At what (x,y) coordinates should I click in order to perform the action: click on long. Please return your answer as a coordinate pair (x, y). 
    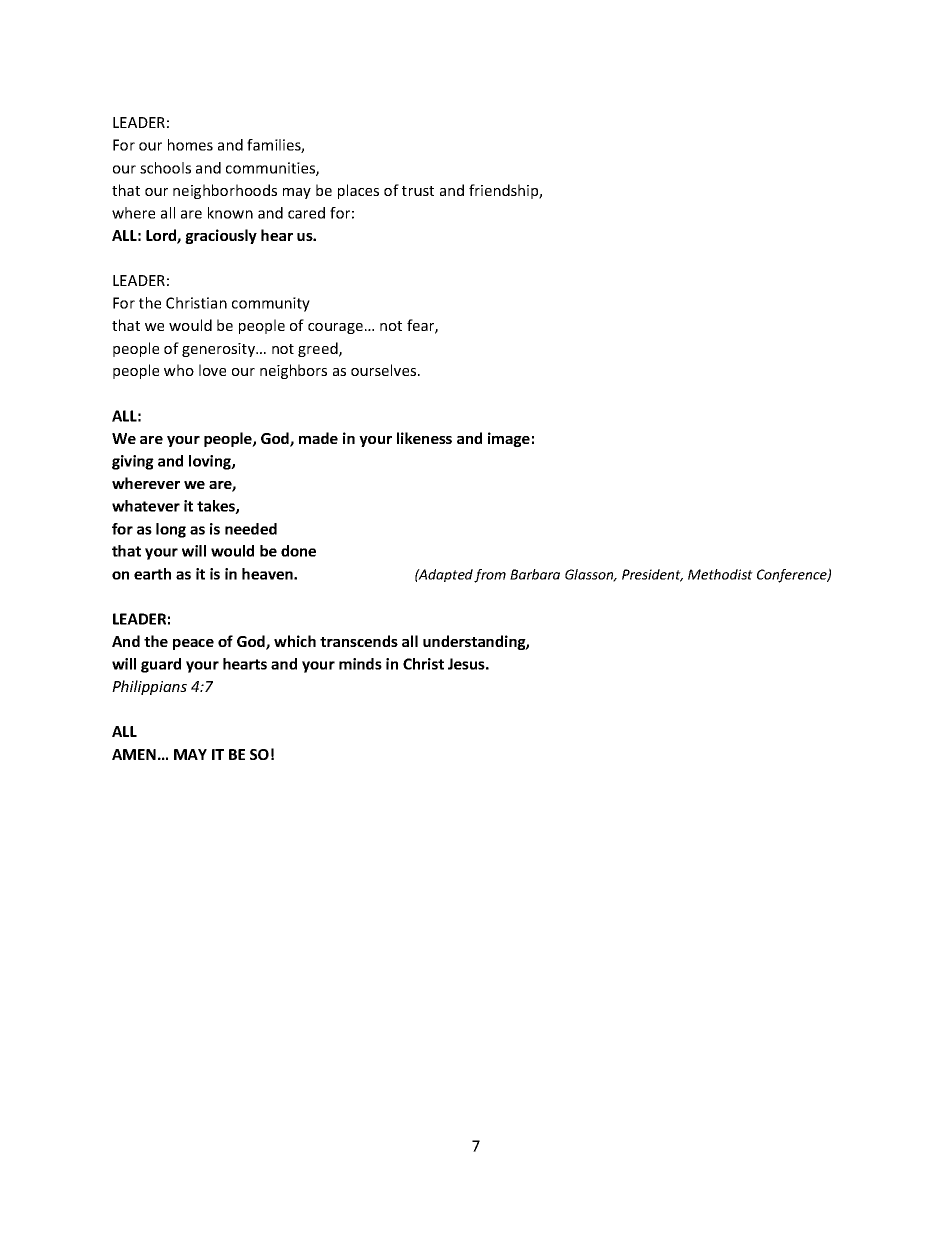
    Looking at the image, I should click on (171, 530).
